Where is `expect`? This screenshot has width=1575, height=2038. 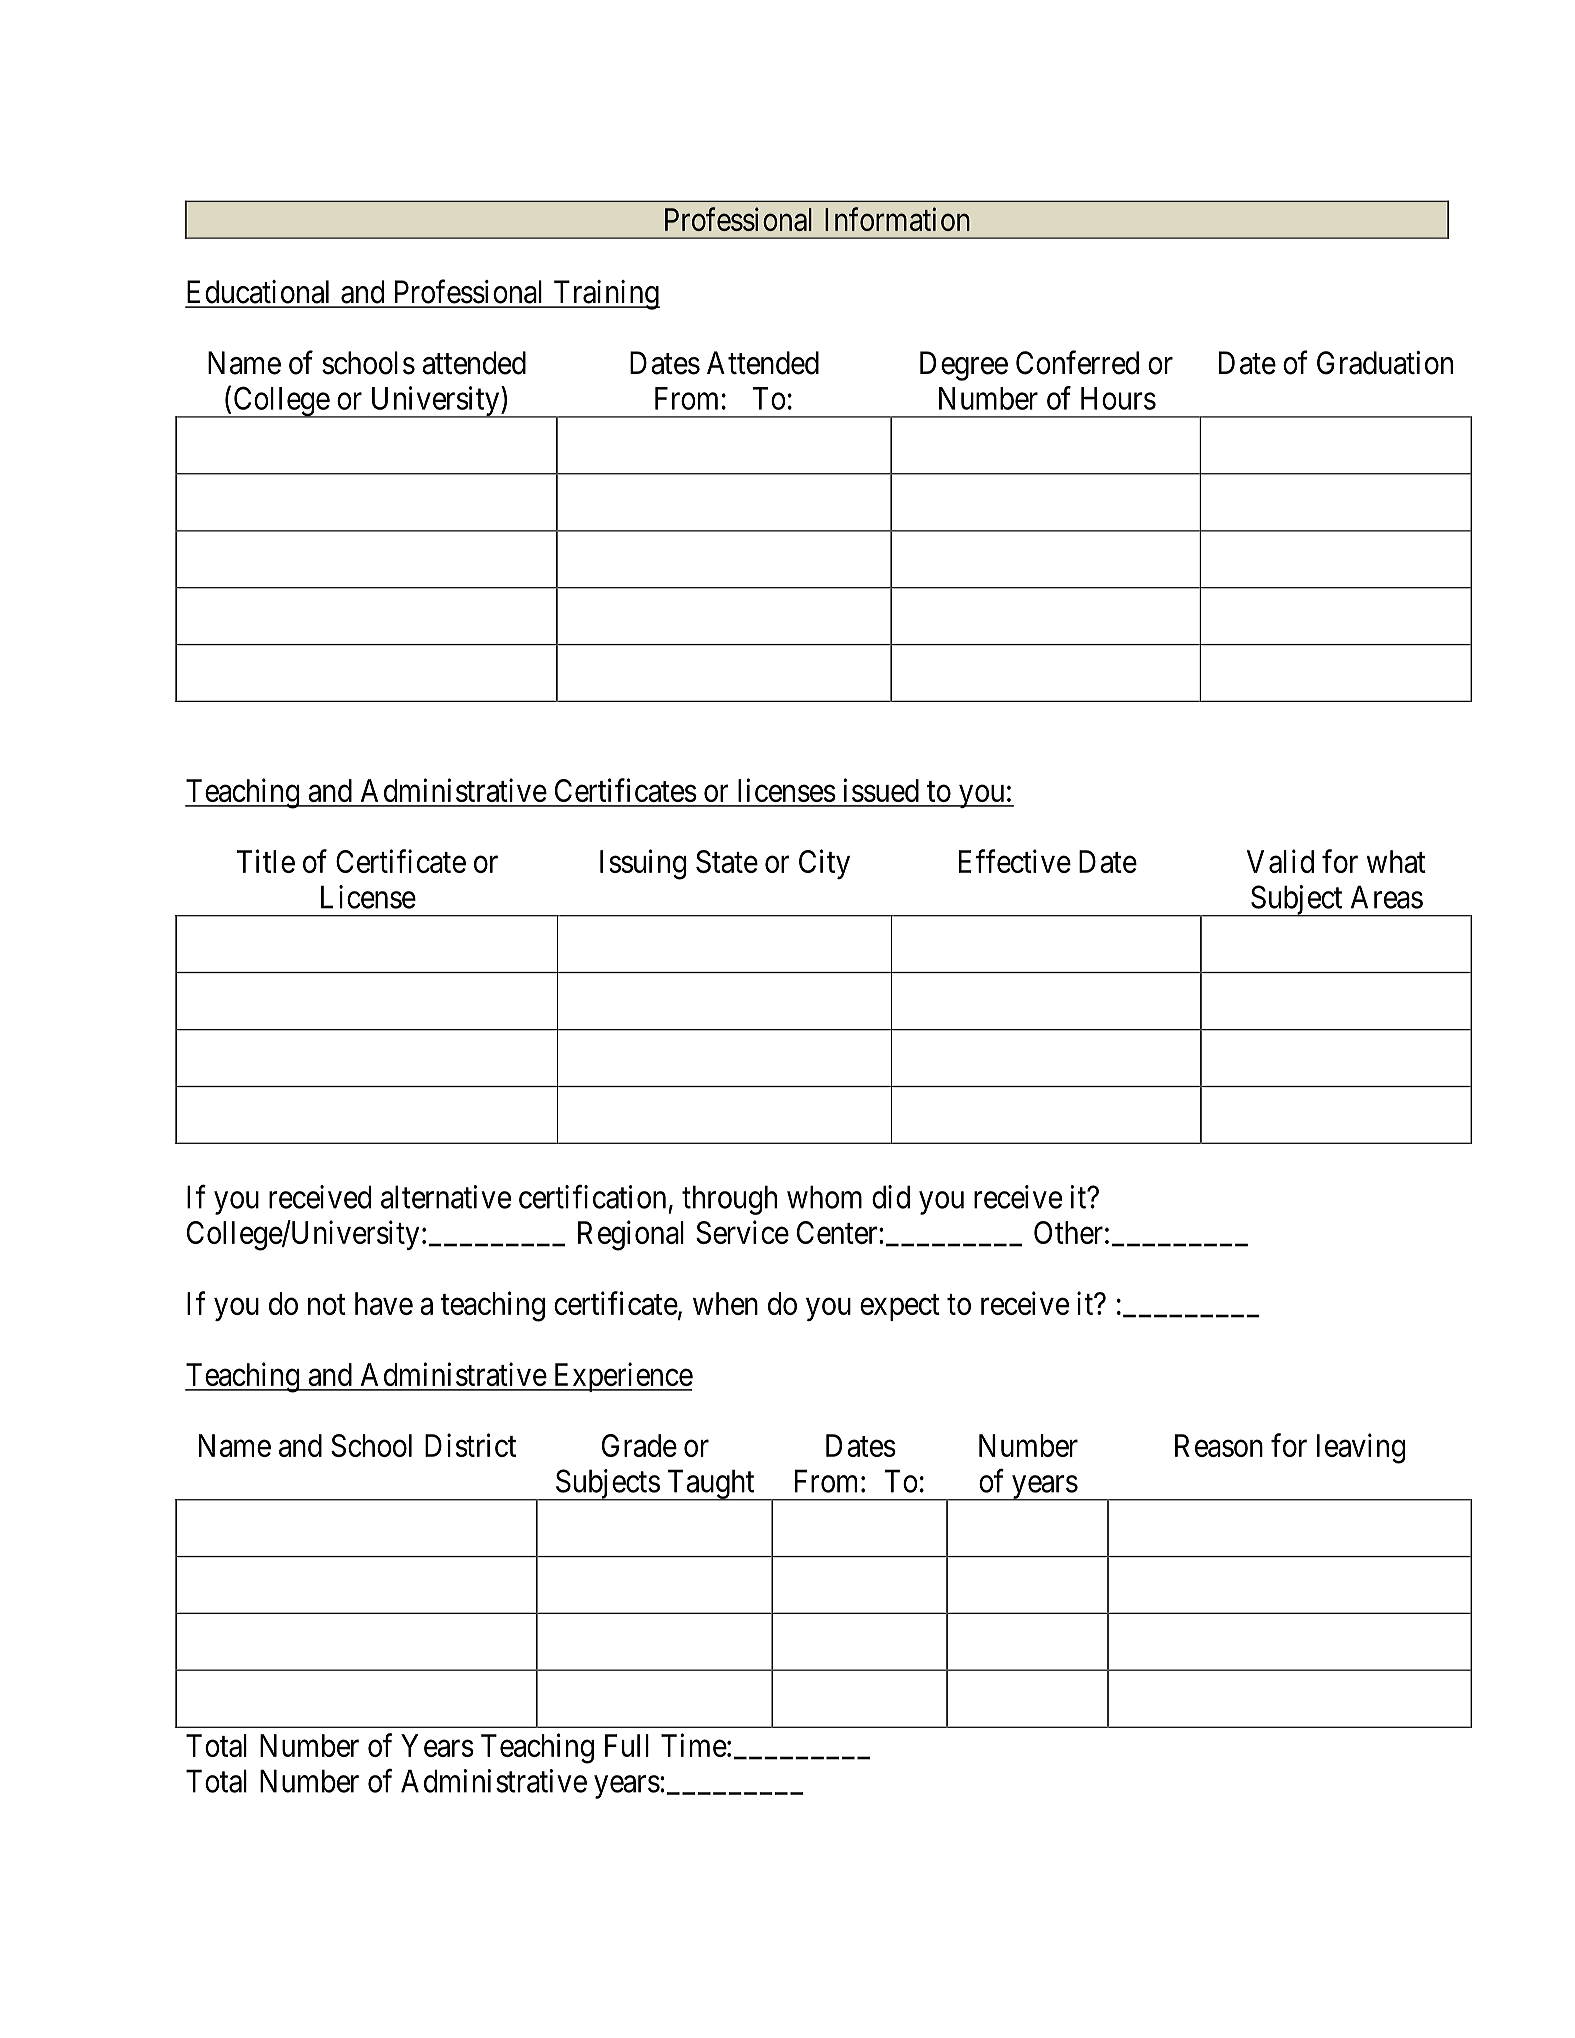
expect is located at coordinates (900, 1307).
